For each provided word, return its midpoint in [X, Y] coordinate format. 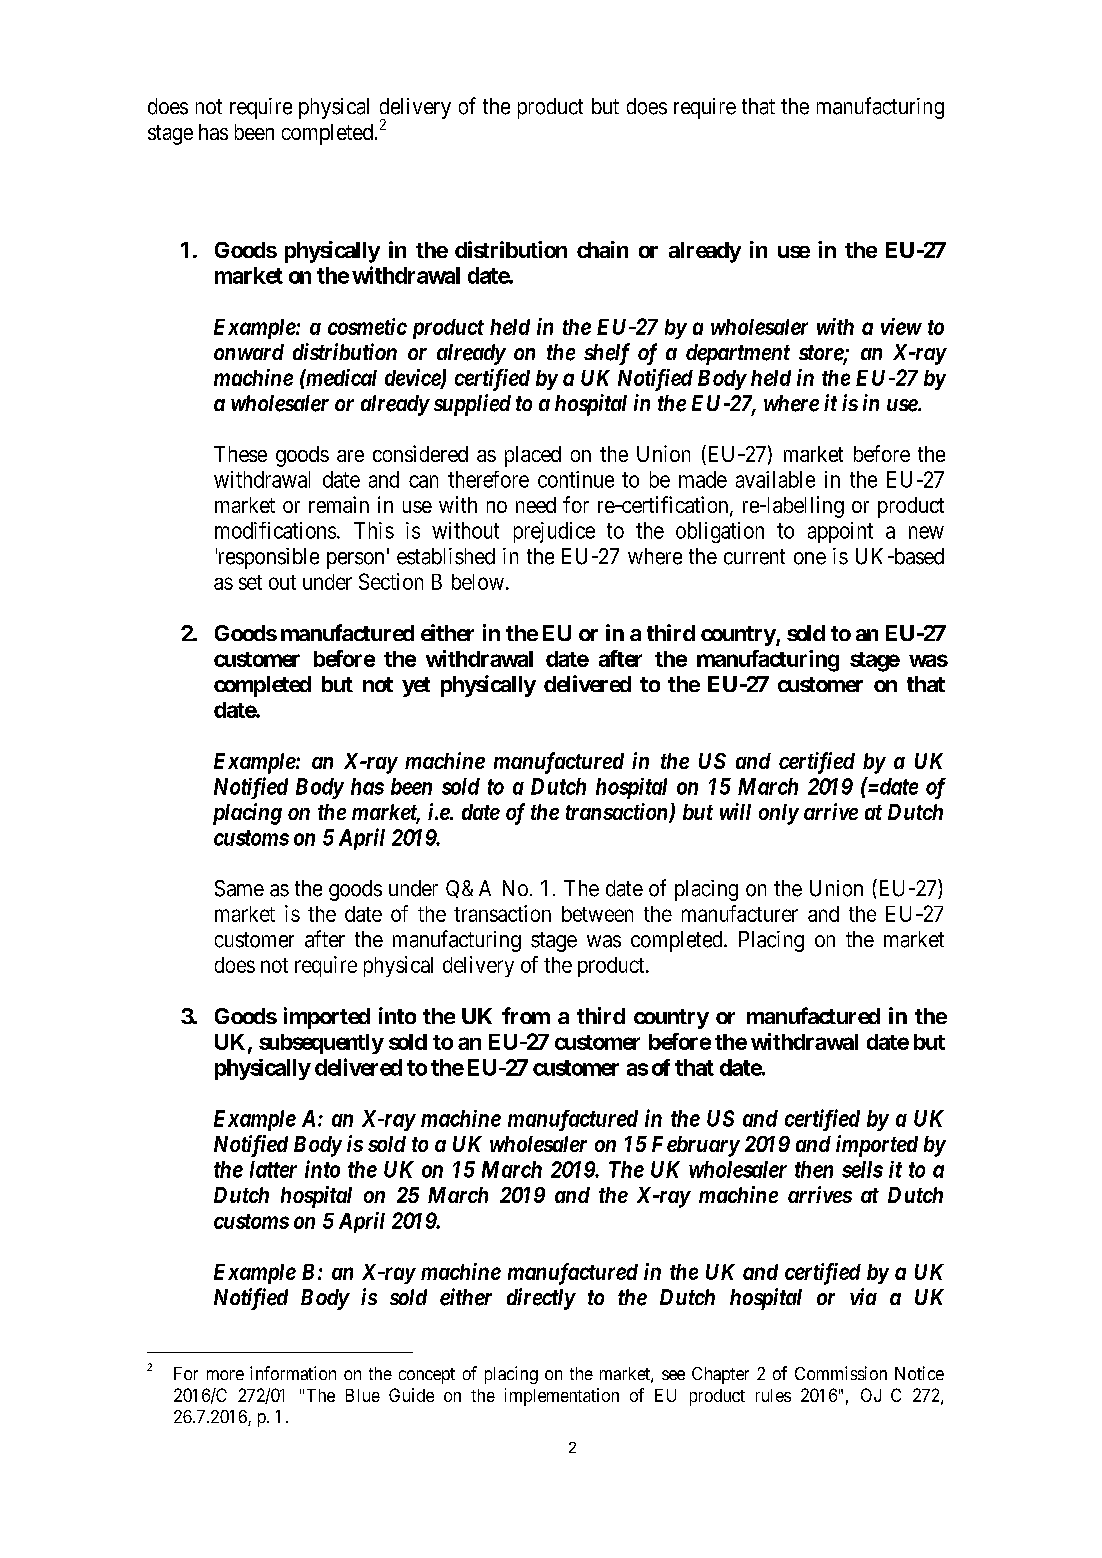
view [901, 326]
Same [239, 888]
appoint [840, 532]
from [526, 1015]
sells [862, 1169]
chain [602, 249]
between [597, 914]
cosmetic [367, 326]
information [293, 1373]
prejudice [554, 532]
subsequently [321, 1044]
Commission [841, 1373]
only [779, 814]
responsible [267, 558]
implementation [562, 1397]
